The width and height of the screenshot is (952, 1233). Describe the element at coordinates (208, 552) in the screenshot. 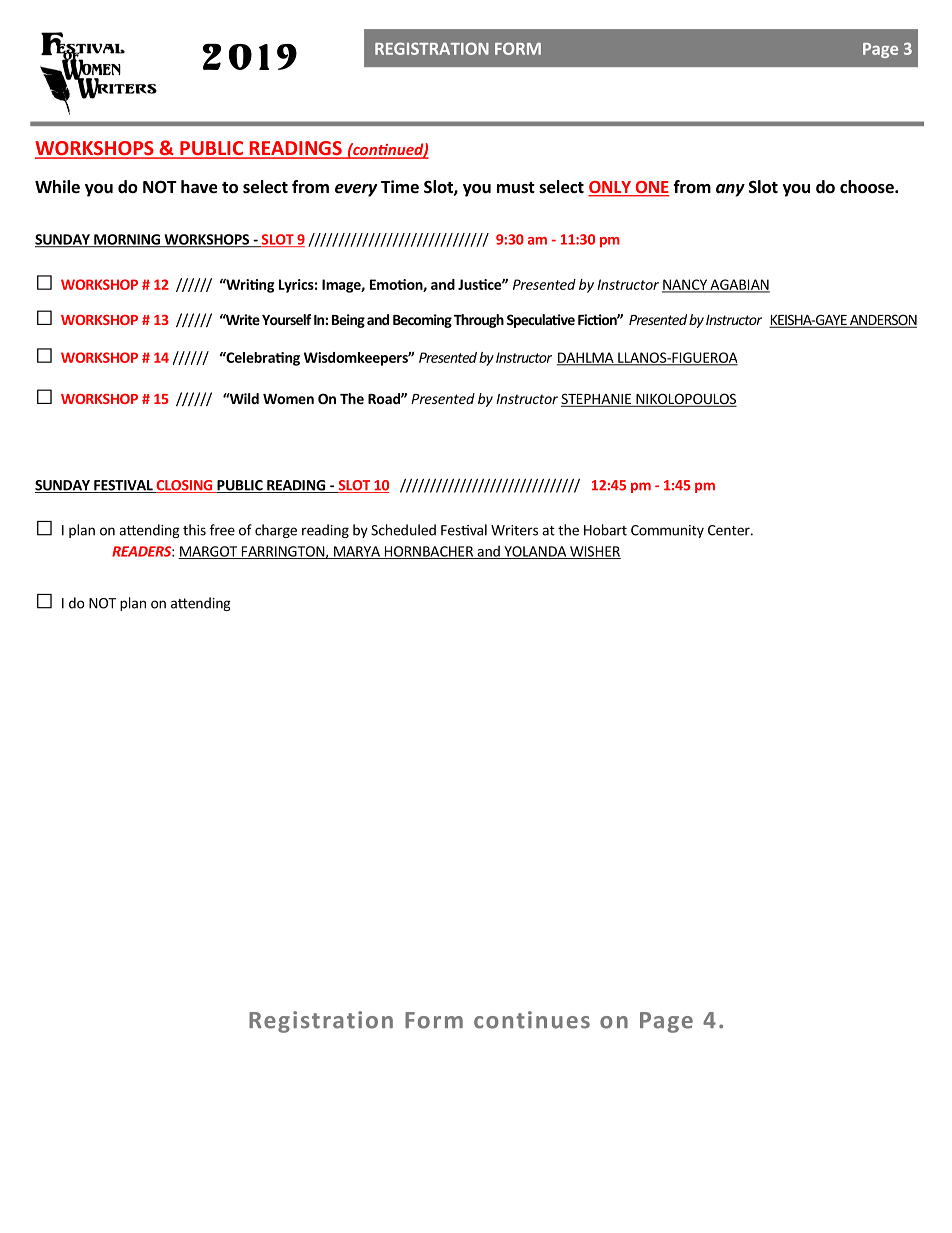

I see `MARGOT` at that location.
